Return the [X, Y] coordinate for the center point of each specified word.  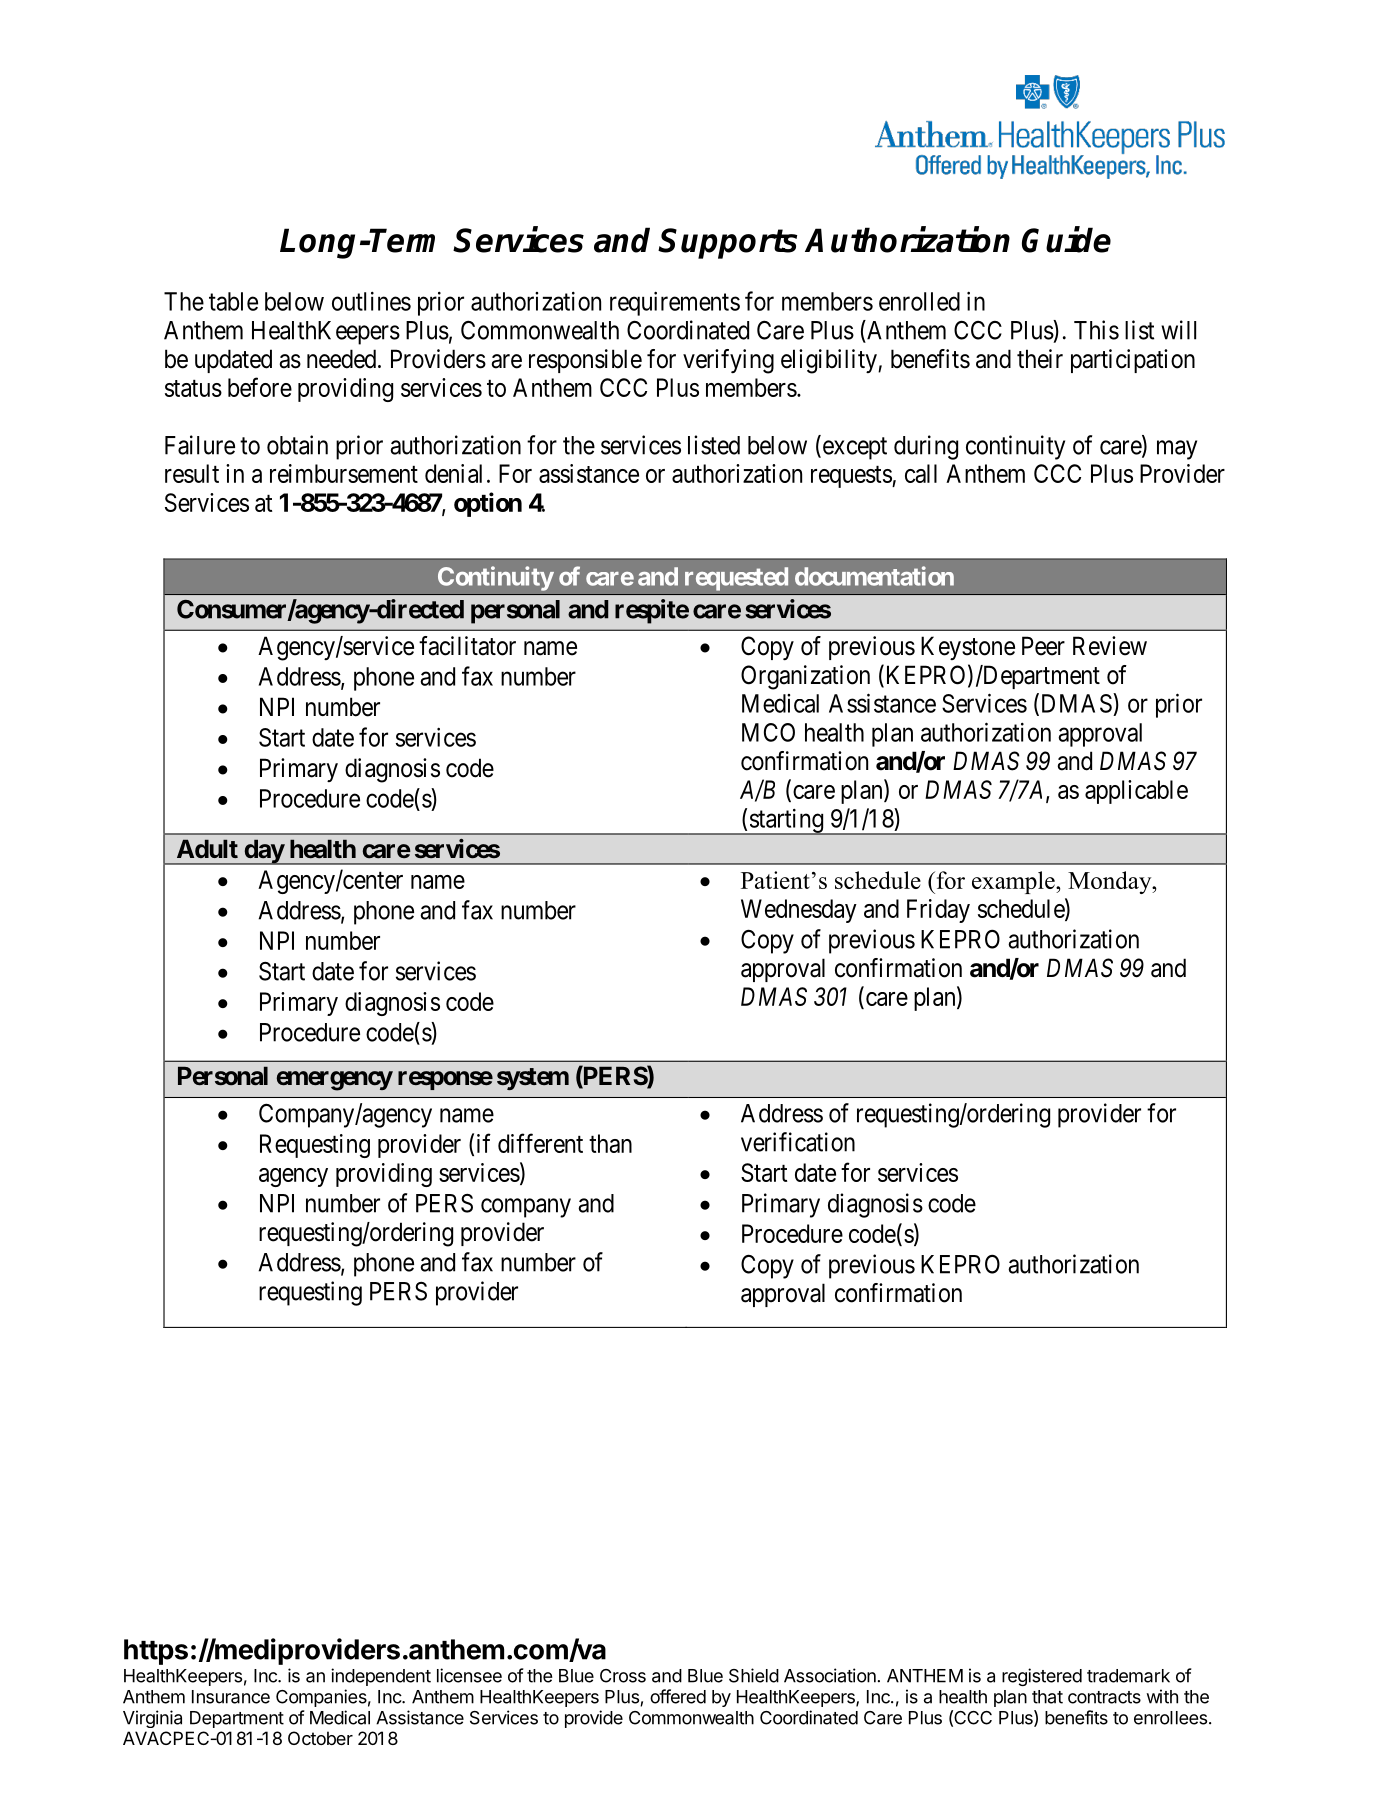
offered [678, 1696]
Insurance [231, 1697]
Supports [728, 243]
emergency [335, 1081]
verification [798, 1142]
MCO [768, 732]
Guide [1066, 239]
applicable [1136, 792]
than [610, 1143]
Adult [207, 848]
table [233, 301]
